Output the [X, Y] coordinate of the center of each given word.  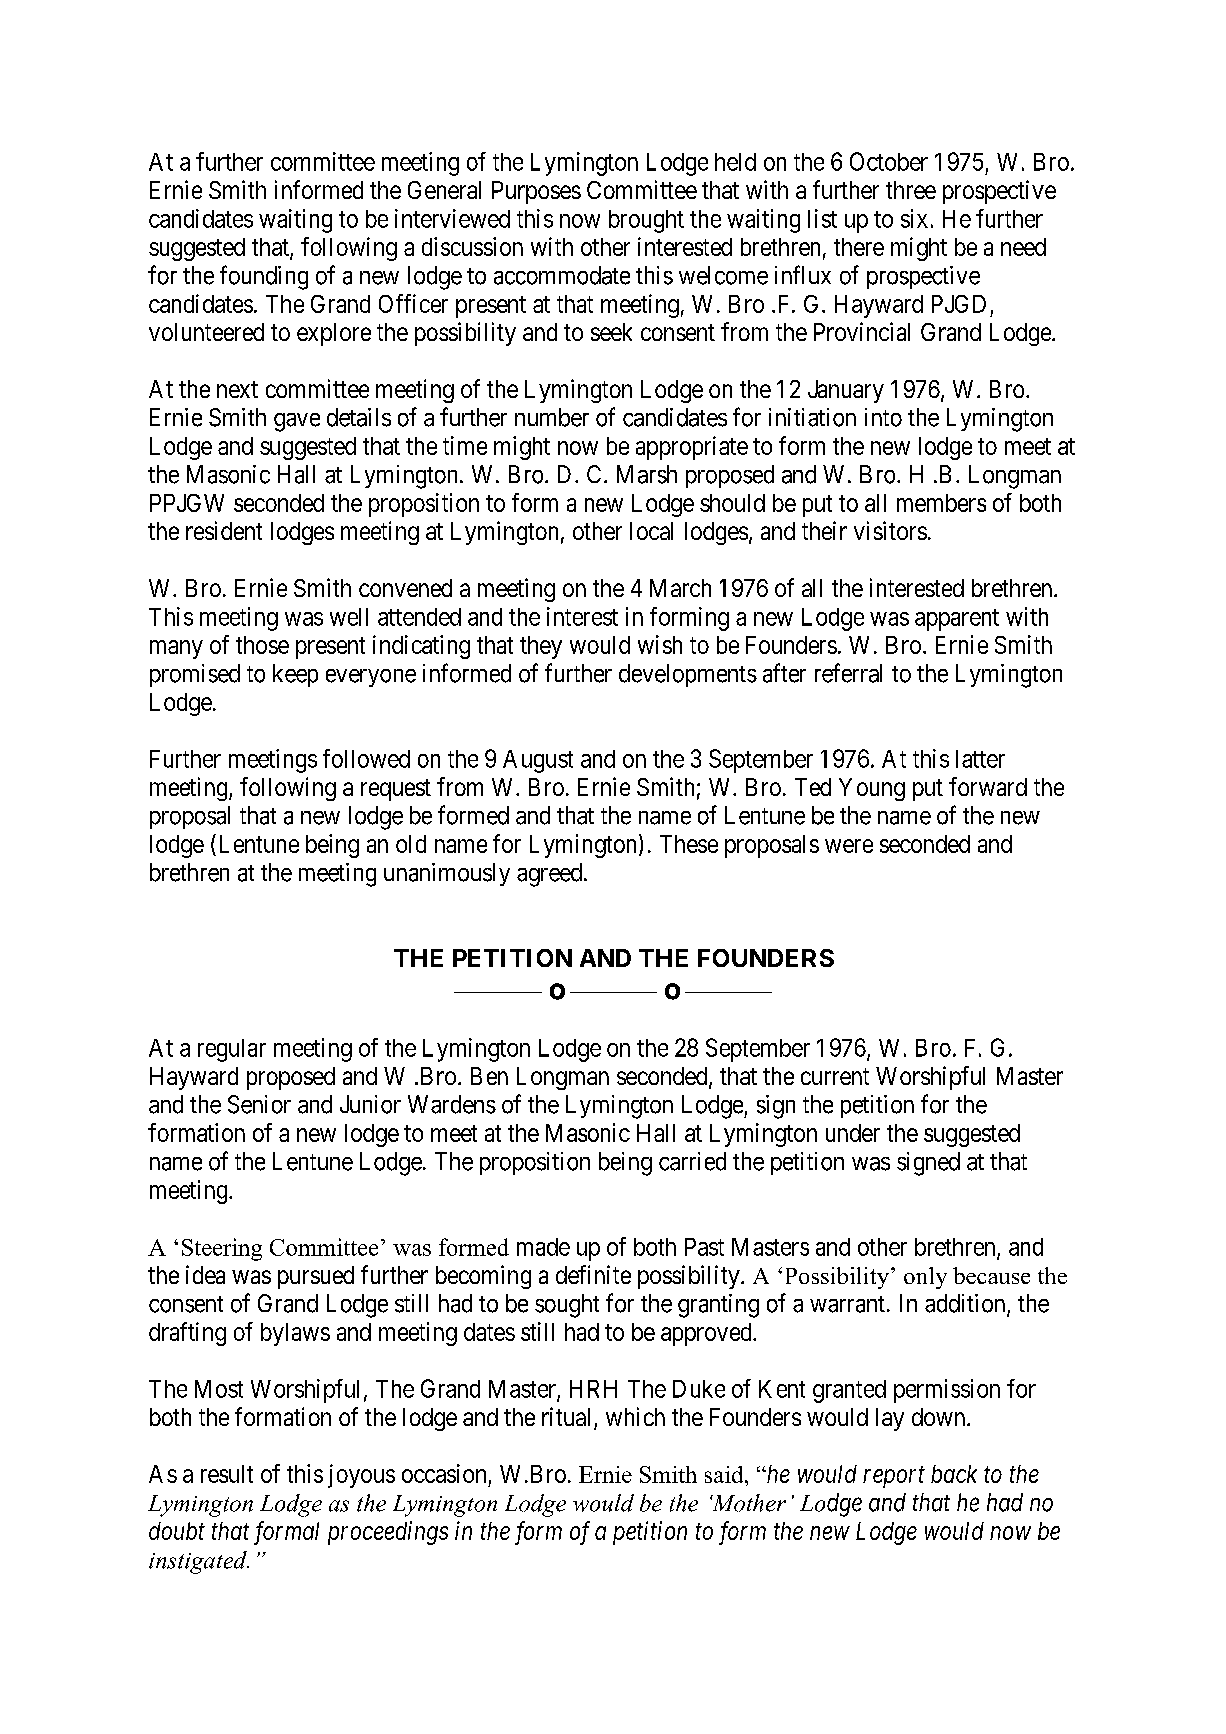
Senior [259, 1104]
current [835, 1076]
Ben [489, 1076]
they [541, 647]
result [227, 1474]
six [914, 218]
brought [646, 221]
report [894, 1477]
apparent [957, 620]
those [262, 645]
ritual [568, 1418]
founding [264, 277]
